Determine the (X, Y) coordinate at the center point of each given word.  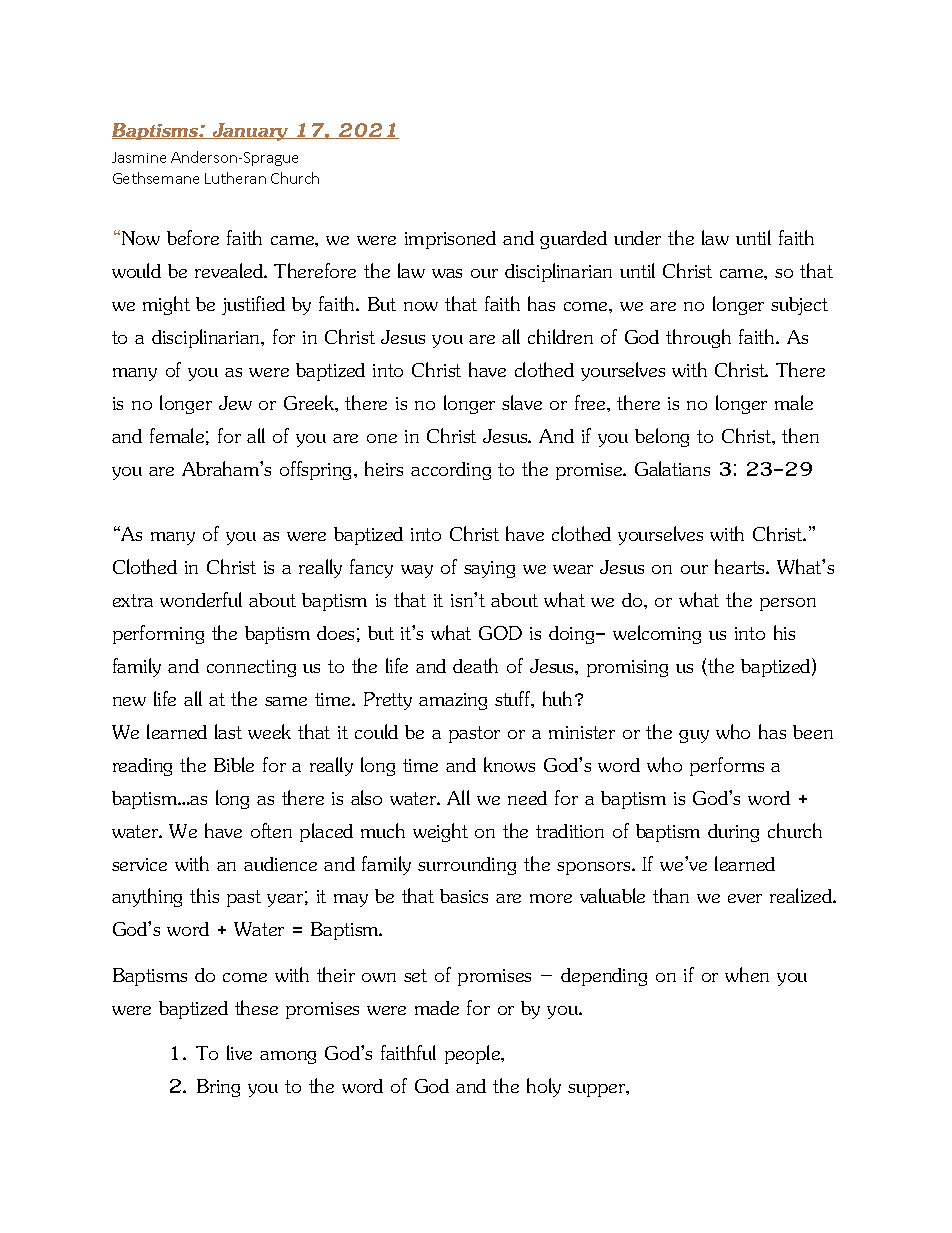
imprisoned (450, 240)
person (788, 604)
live (239, 1052)
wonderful (201, 599)
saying (489, 569)
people (474, 1054)
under (637, 238)
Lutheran (235, 178)
